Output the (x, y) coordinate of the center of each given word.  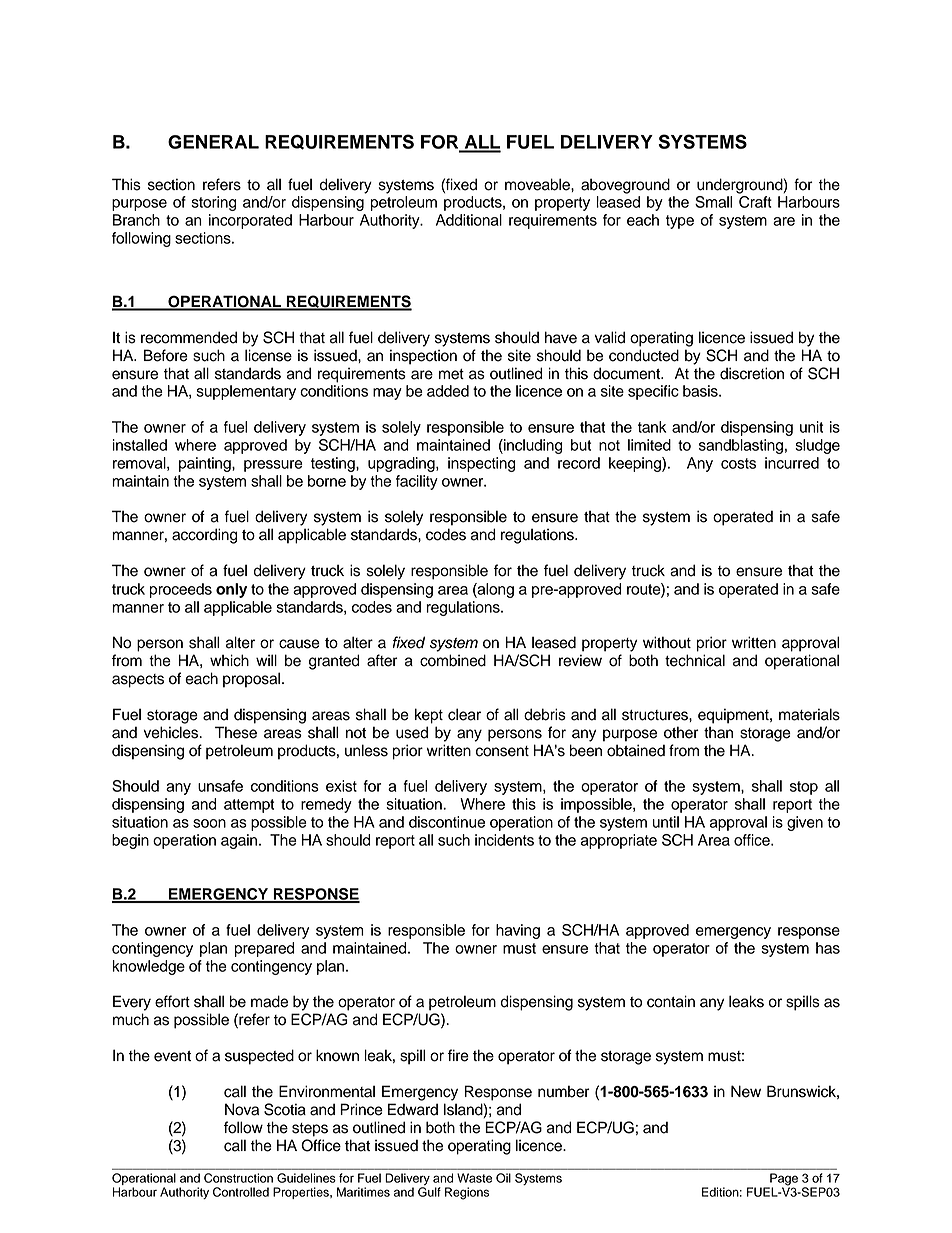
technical (695, 660)
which (229, 660)
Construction (238, 1178)
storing (214, 203)
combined (453, 660)
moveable (538, 184)
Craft (755, 202)
